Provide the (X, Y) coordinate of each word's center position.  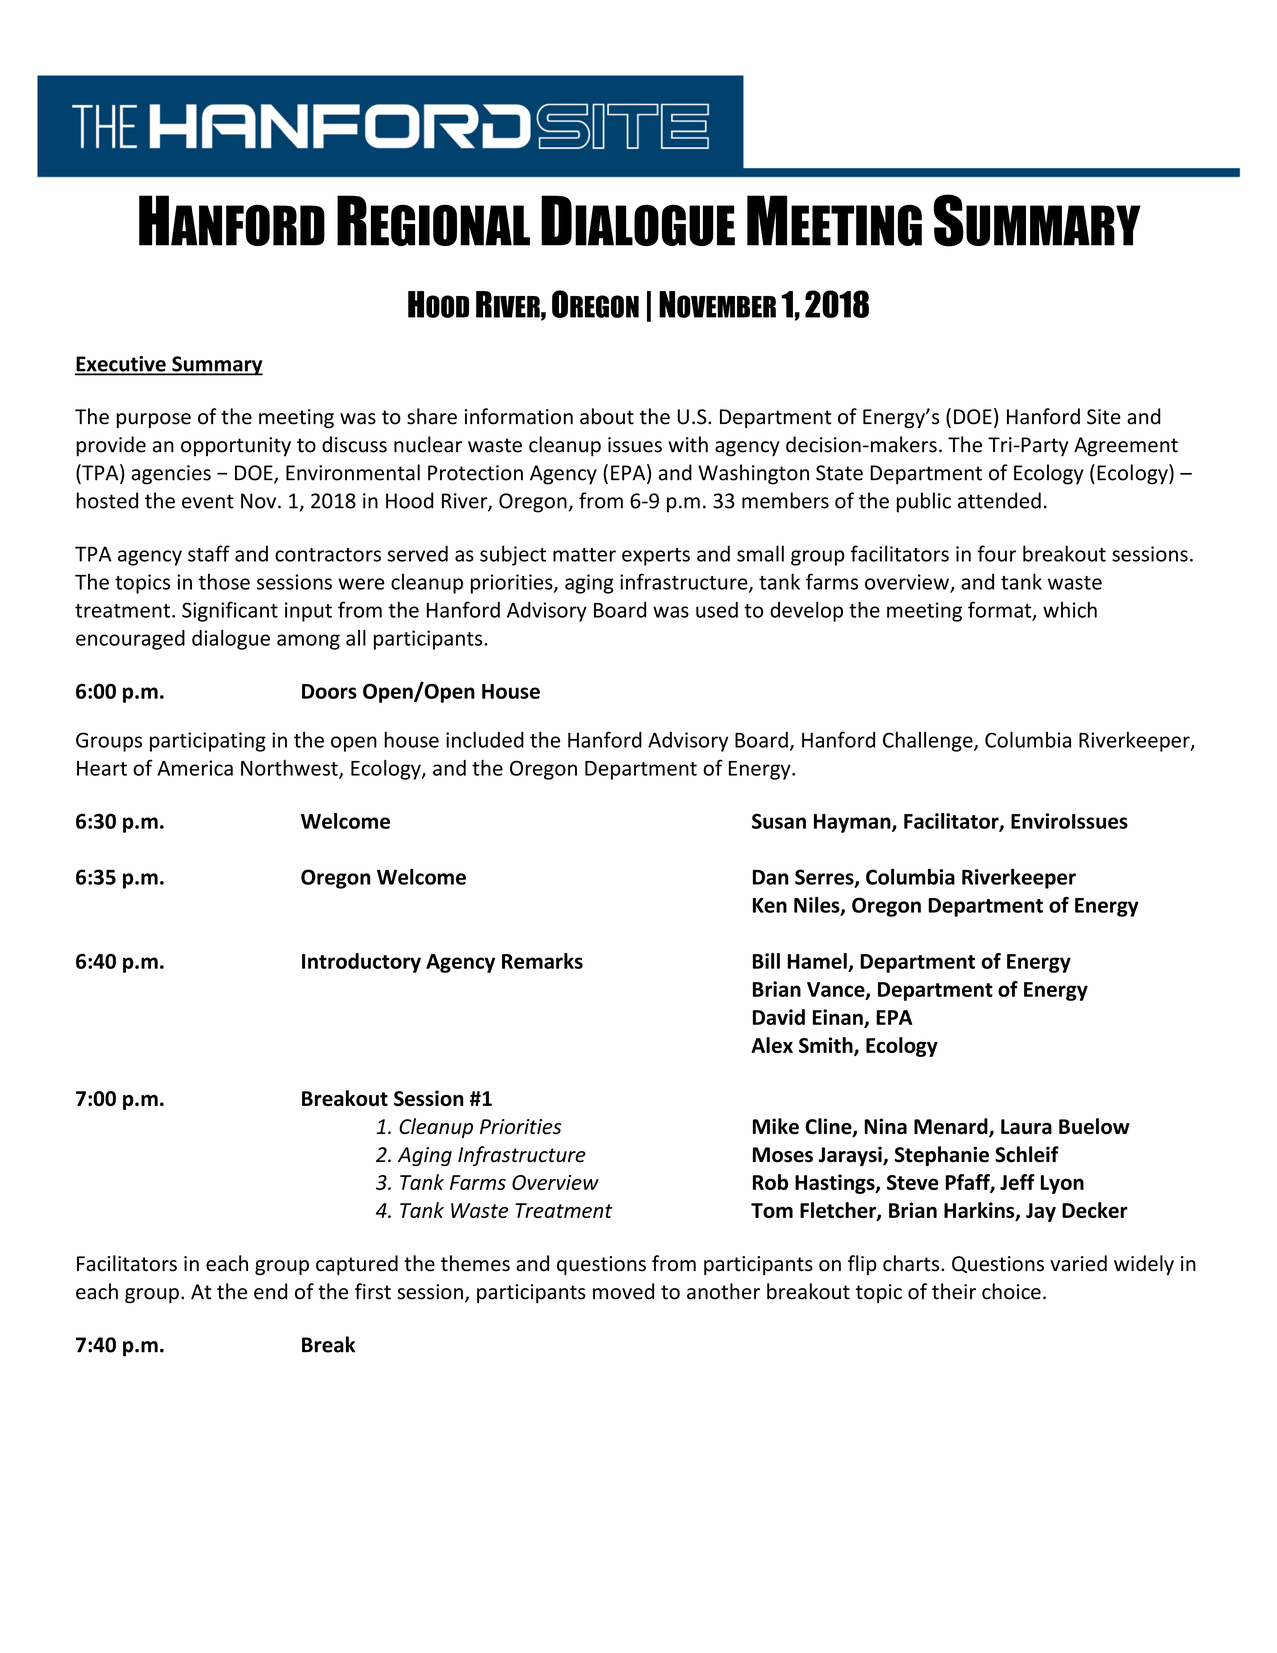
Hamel (817, 961)
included (485, 739)
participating (208, 742)
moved (623, 1291)
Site (1104, 417)
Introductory (361, 963)
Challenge (929, 741)
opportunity (236, 447)
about (607, 416)
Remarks (542, 961)
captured (357, 1265)
